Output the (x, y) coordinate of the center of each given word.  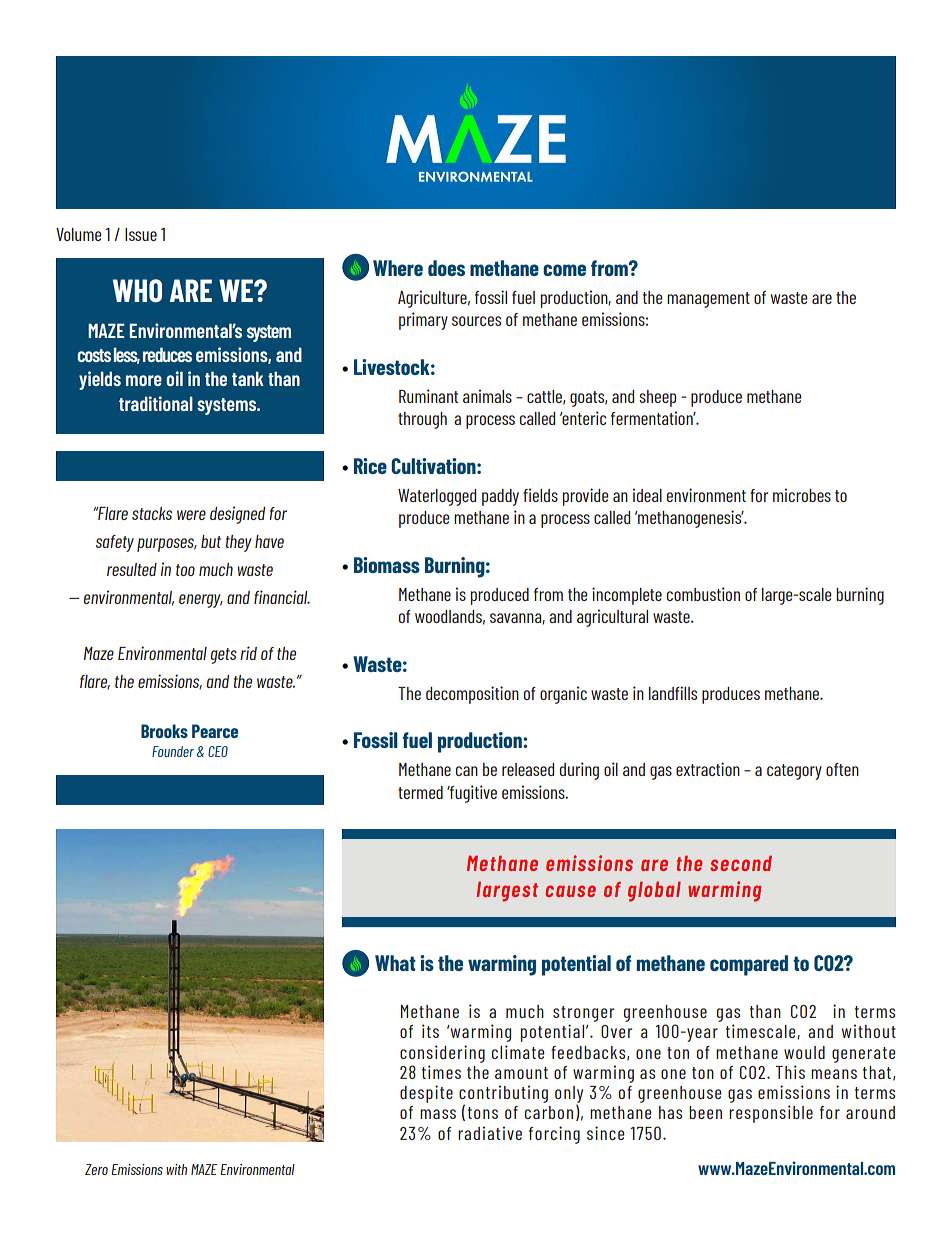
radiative (490, 1133)
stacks (152, 513)
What (395, 963)
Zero (96, 1169)
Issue (141, 234)
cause (570, 891)
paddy (500, 497)
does (446, 268)
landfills (673, 693)
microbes (802, 495)
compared (749, 965)
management (708, 300)
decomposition (472, 695)
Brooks (164, 731)
